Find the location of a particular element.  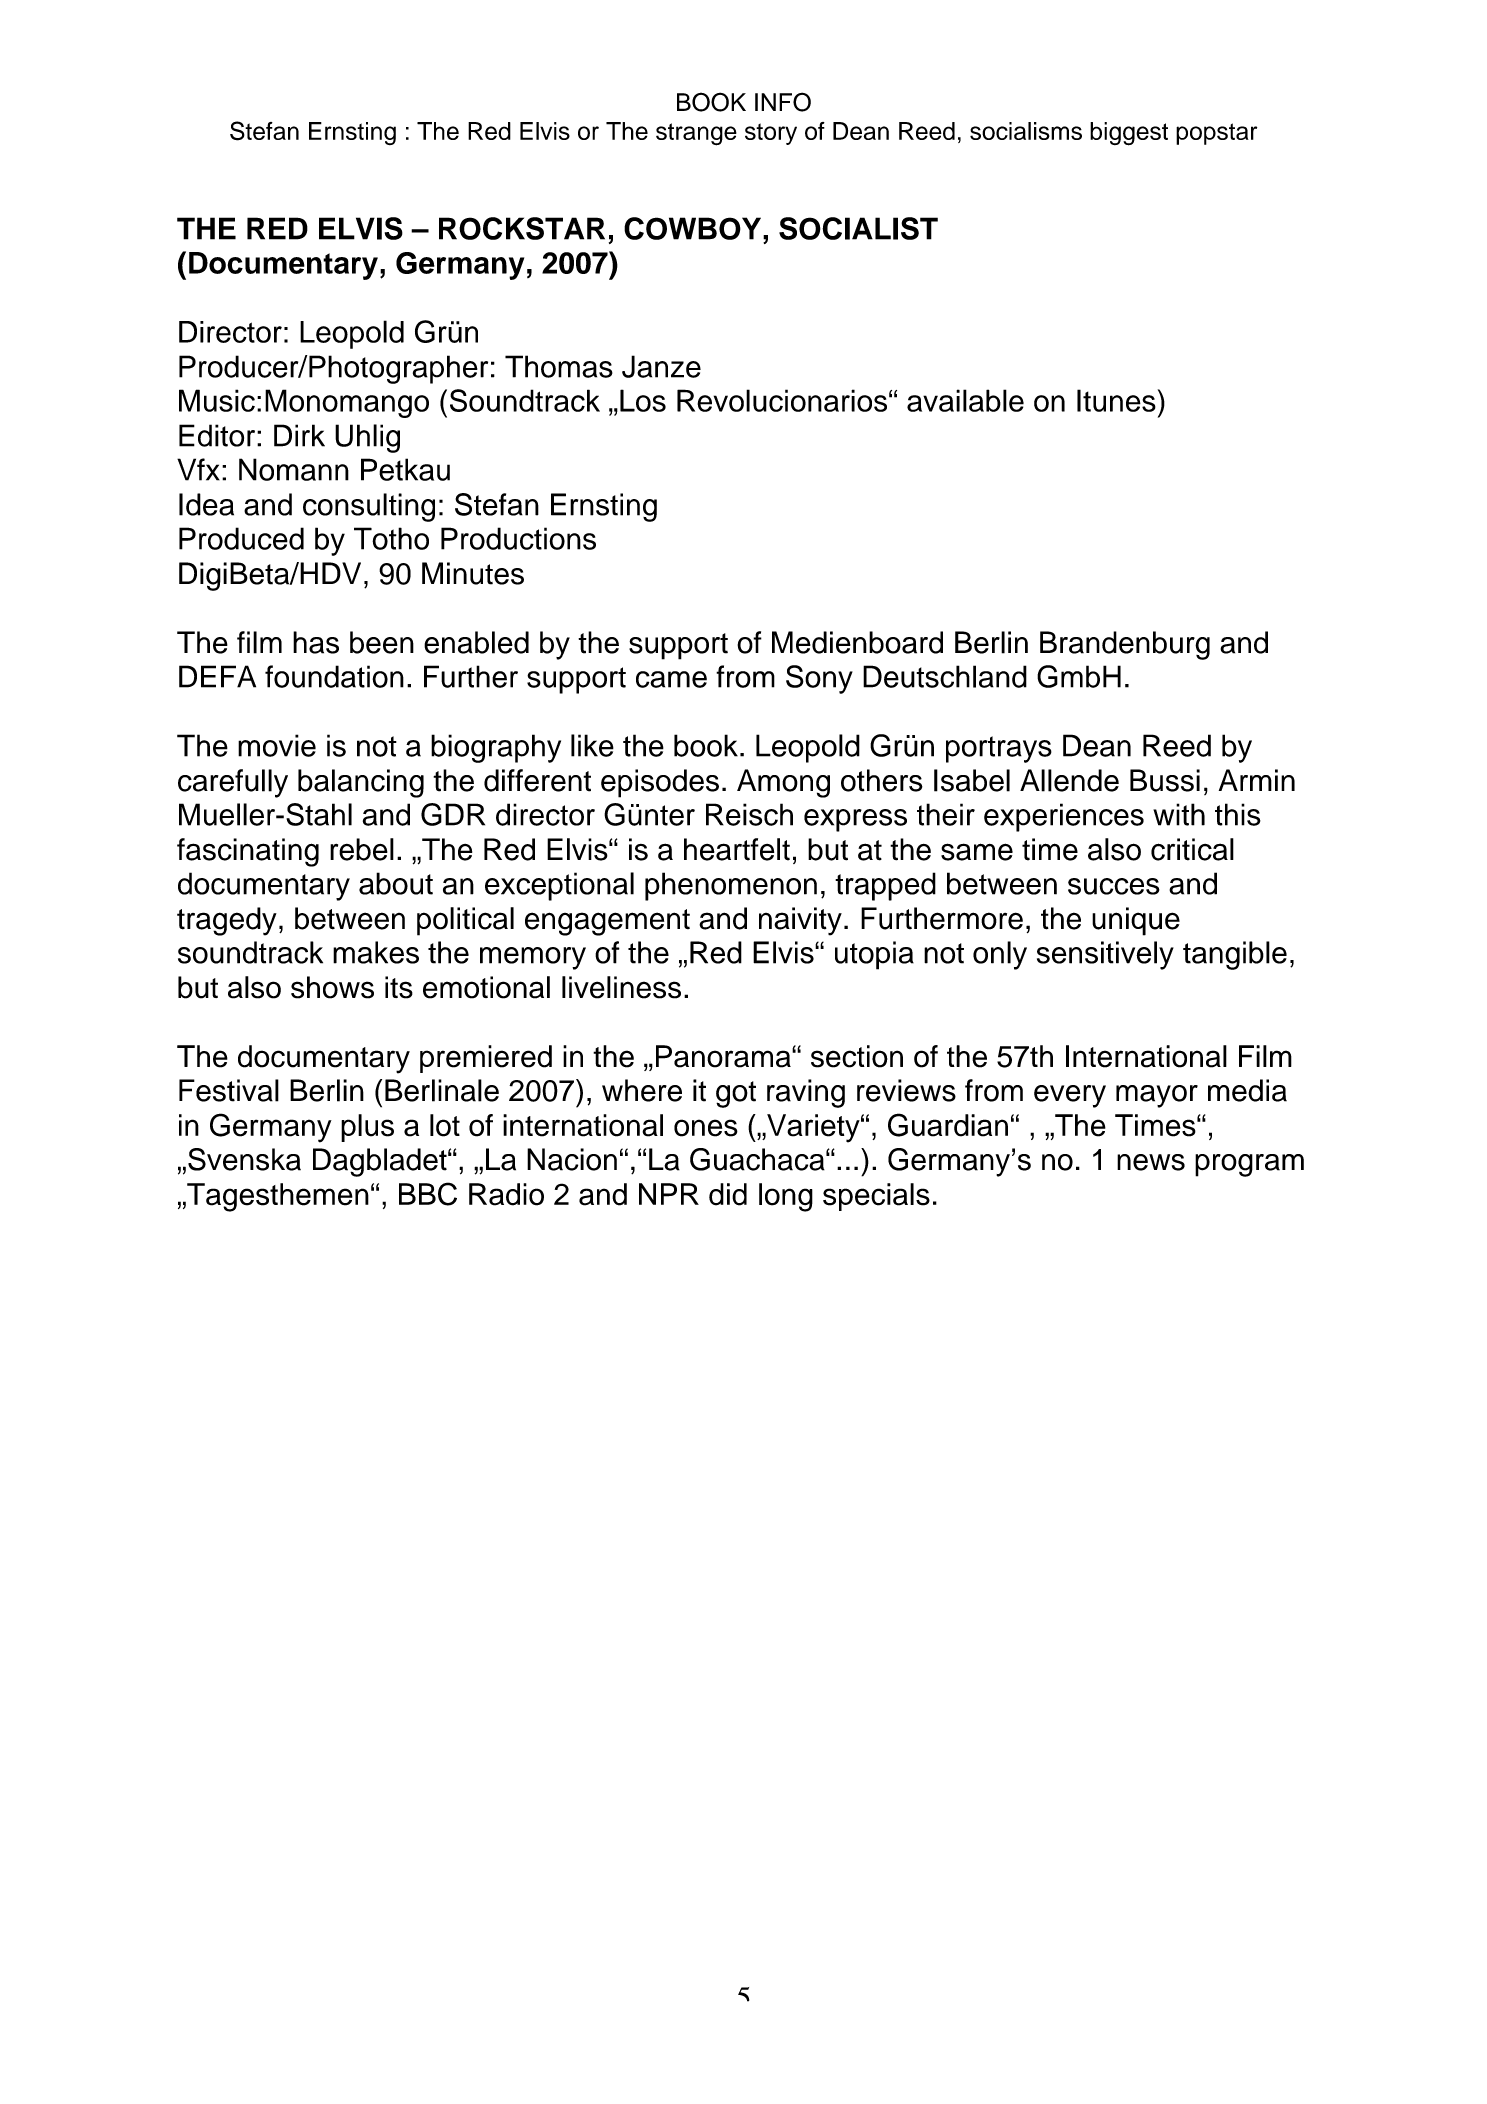

Los is located at coordinates (643, 400).
